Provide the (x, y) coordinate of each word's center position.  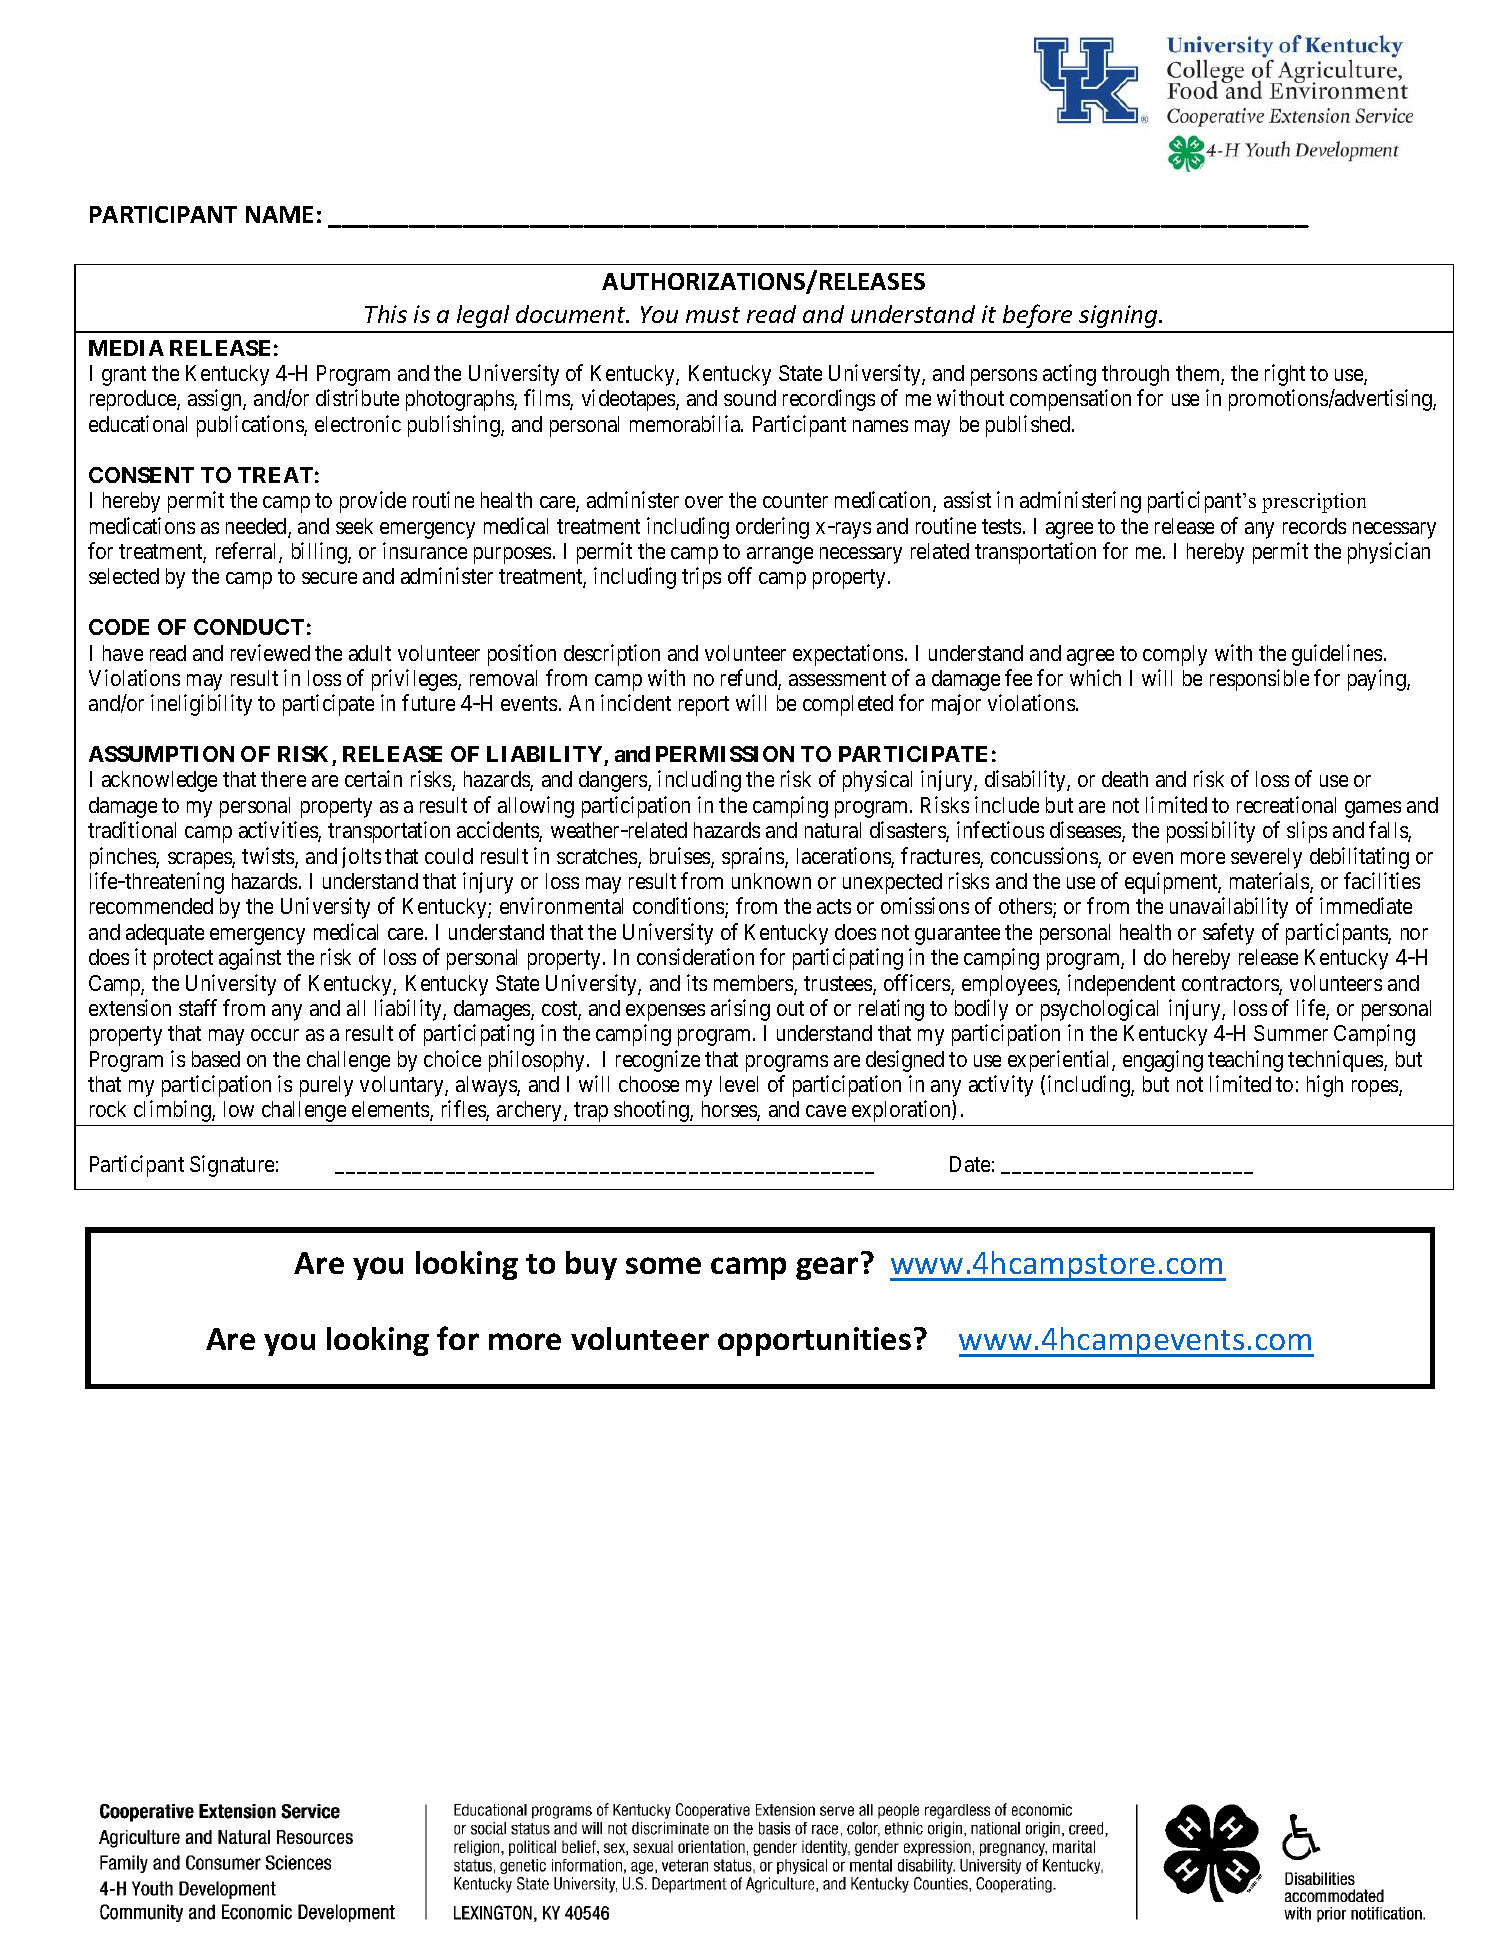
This (386, 314)
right (1285, 375)
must (713, 315)
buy (591, 1265)
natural (833, 830)
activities (279, 831)
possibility (1211, 832)
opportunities (814, 1341)
